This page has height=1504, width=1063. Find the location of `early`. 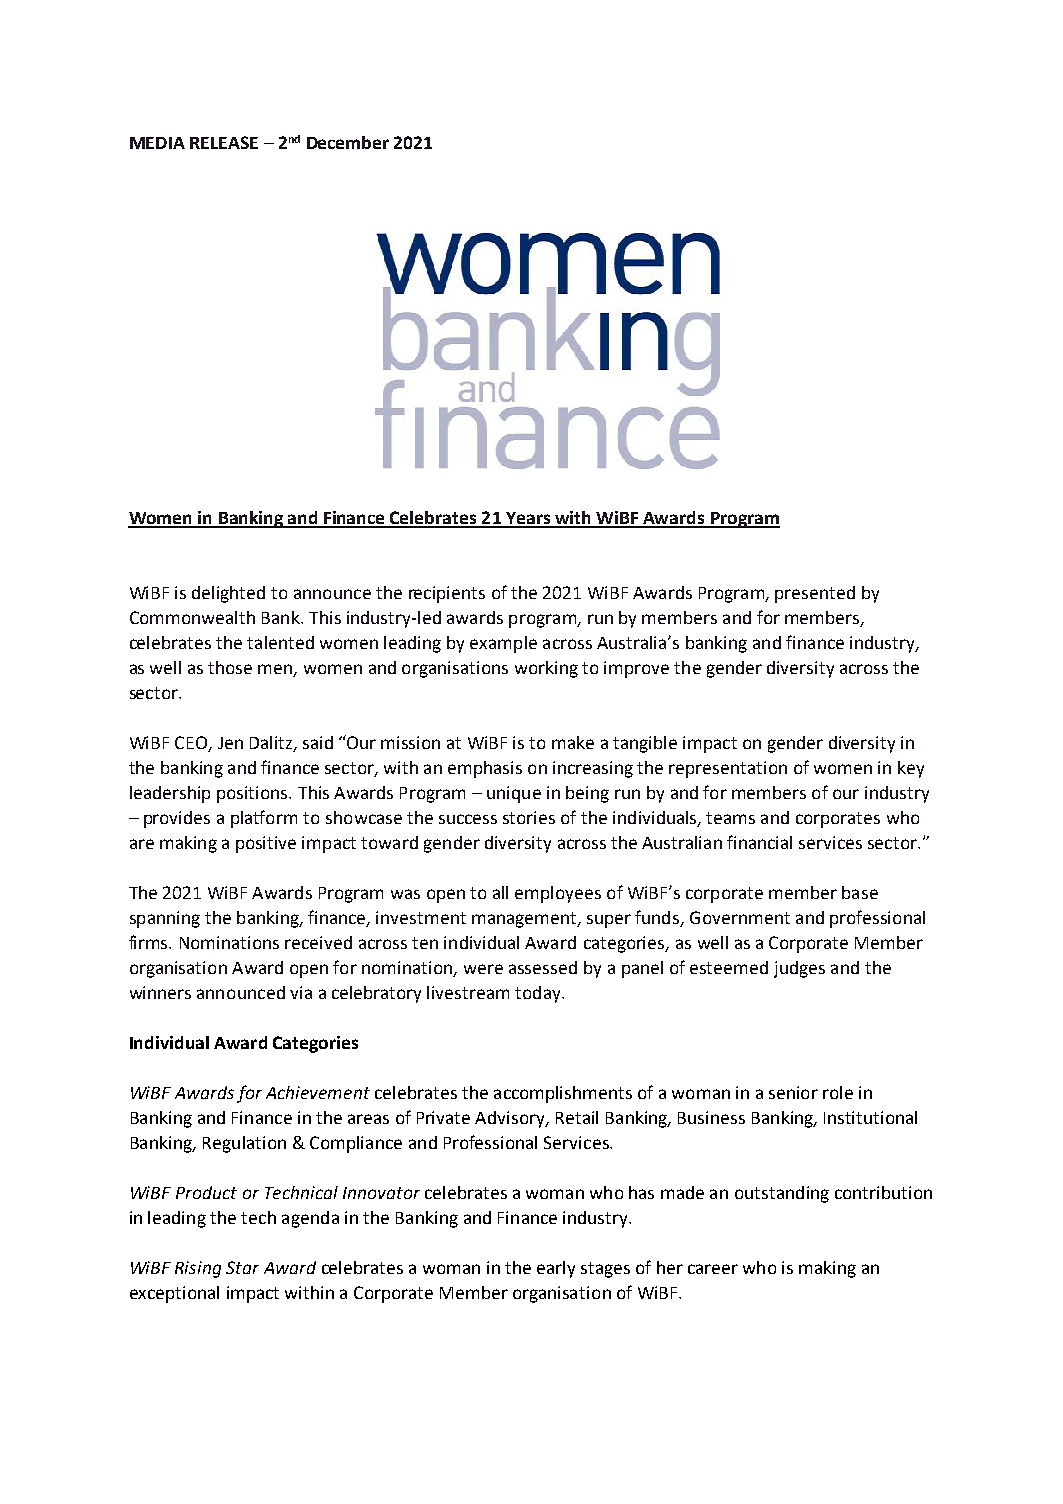

early is located at coordinates (556, 1269).
